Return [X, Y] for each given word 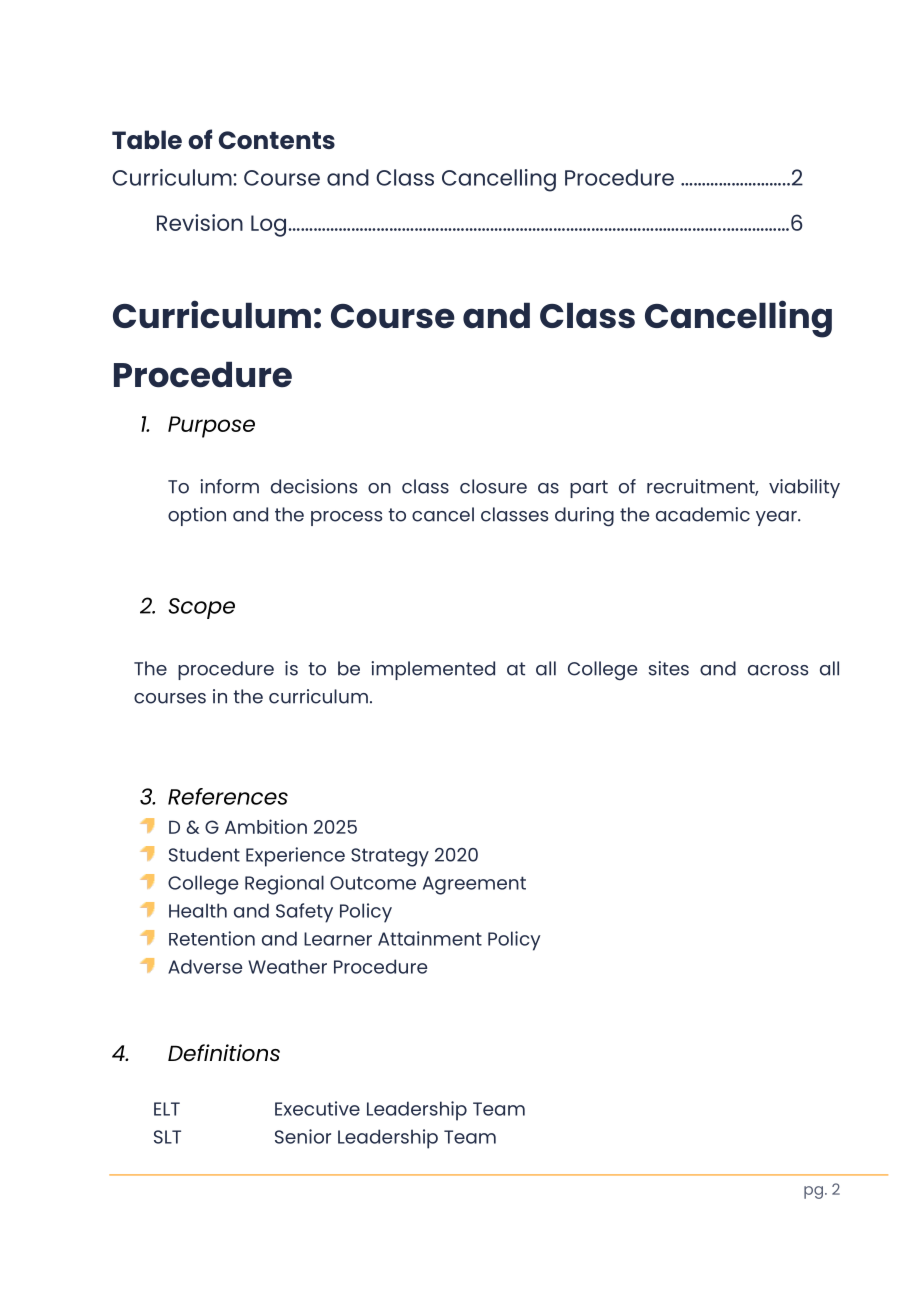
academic [703, 514]
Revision [200, 222]
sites [669, 668]
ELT [167, 1109]
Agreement [474, 885]
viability [804, 488]
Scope [202, 608]
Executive [317, 1108]
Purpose [211, 427]
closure [493, 486]
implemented [433, 670]
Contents [277, 140]
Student [204, 854]
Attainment [430, 938]
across [778, 670]
